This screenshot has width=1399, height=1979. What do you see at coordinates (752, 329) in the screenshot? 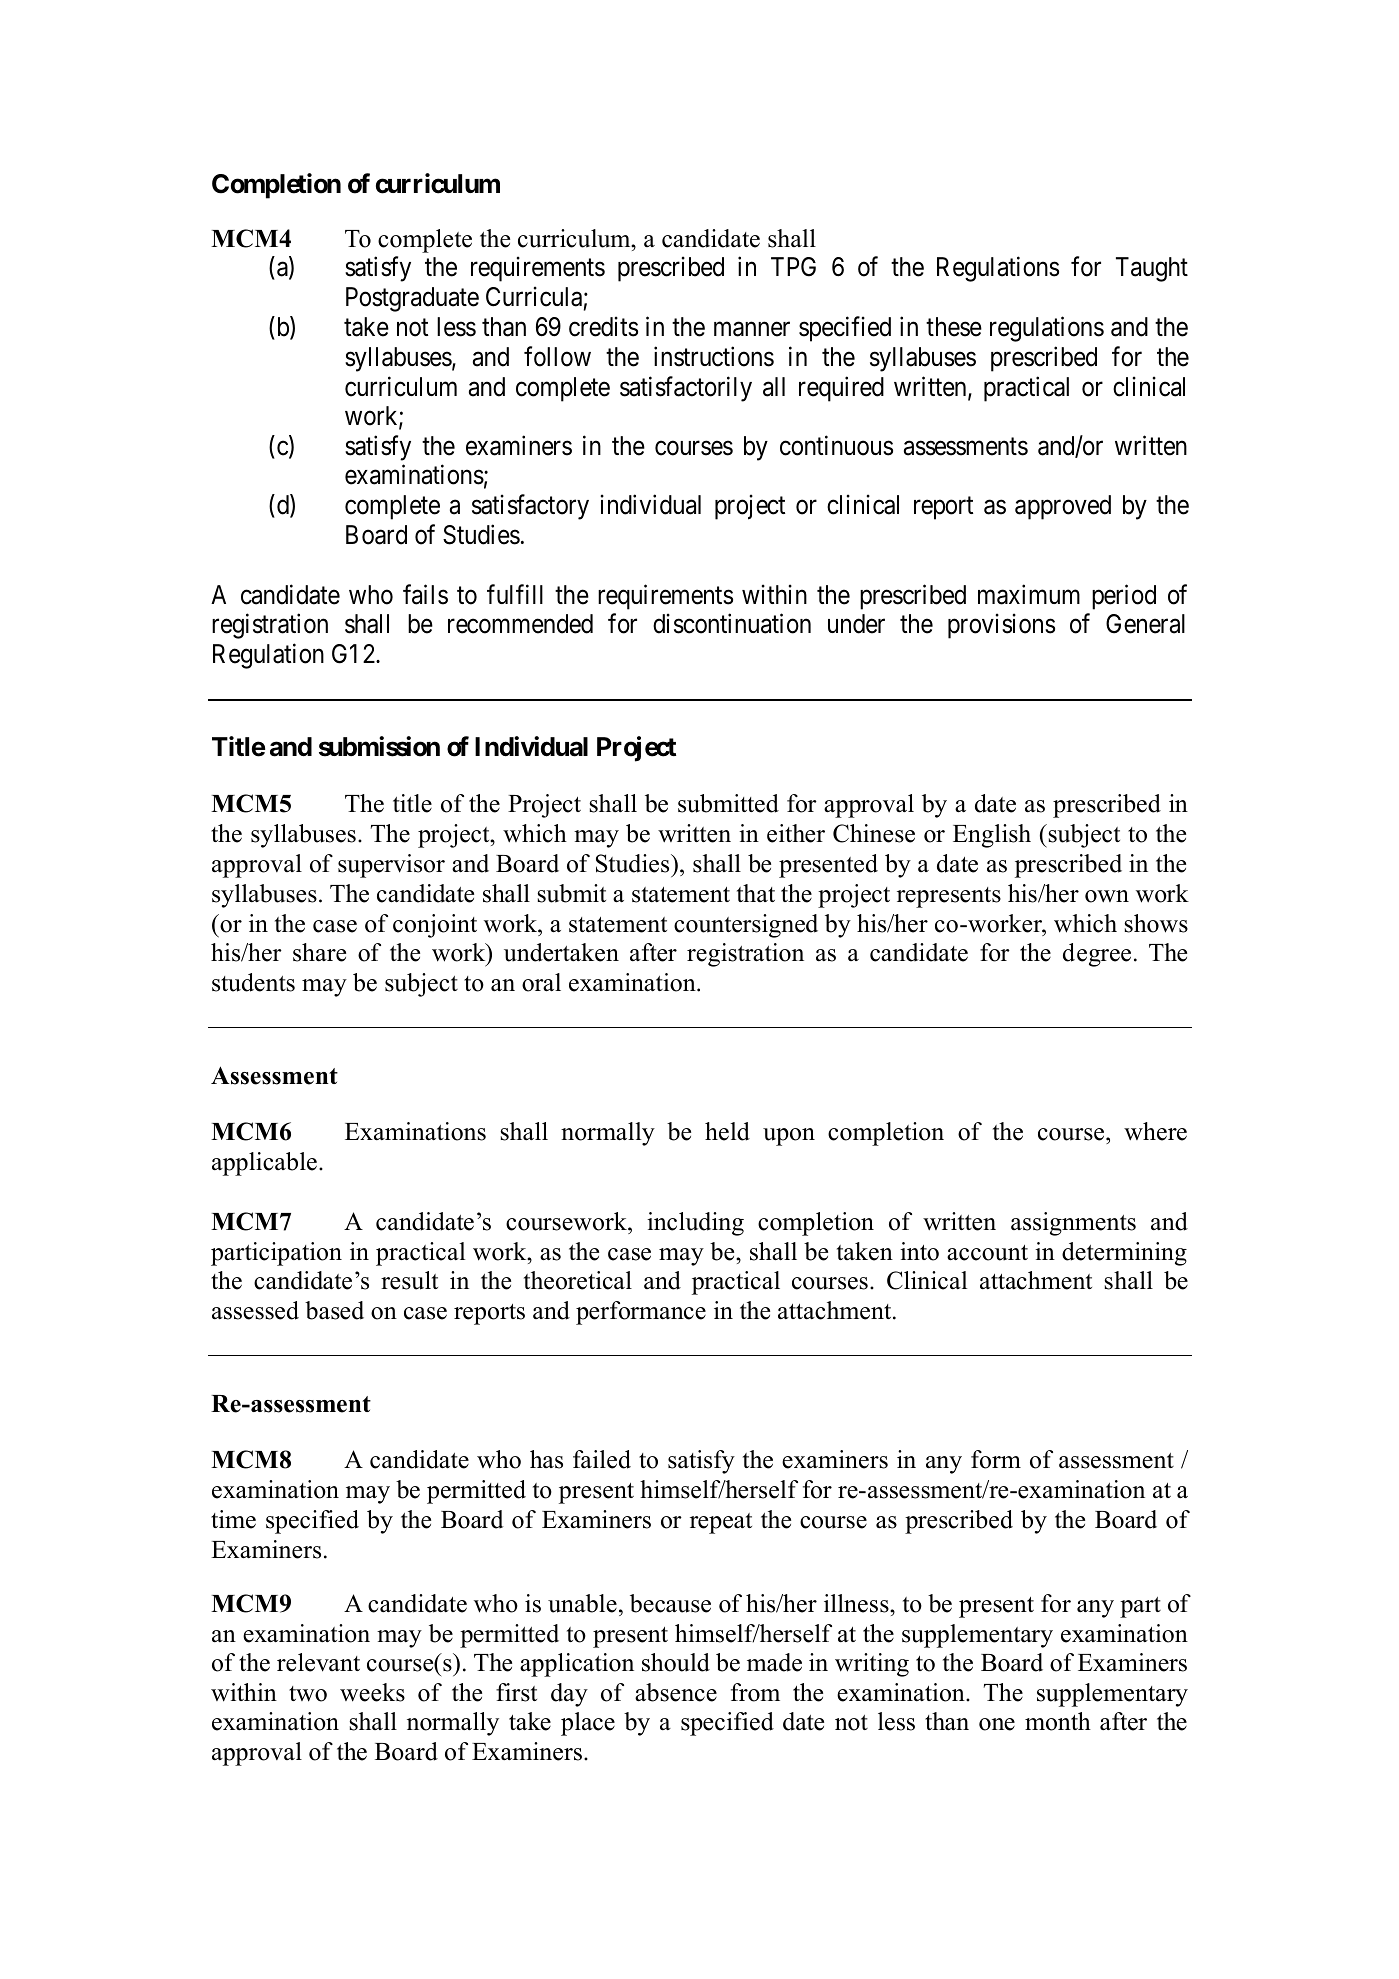
I see `manner` at bounding box center [752, 329].
